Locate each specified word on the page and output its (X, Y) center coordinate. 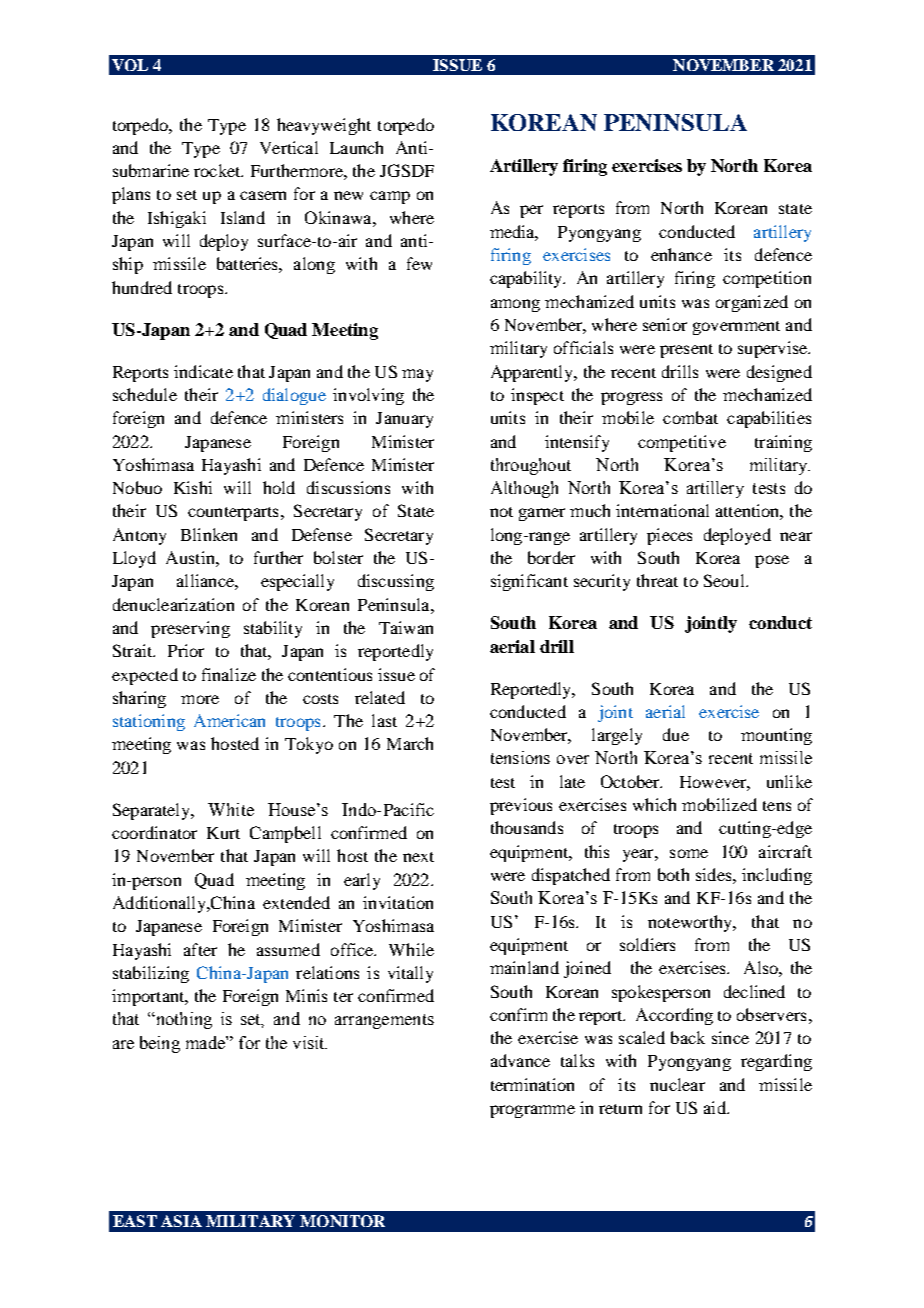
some (689, 853)
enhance (681, 254)
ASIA (181, 1221)
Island (243, 217)
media (514, 232)
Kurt (223, 833)
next (418, 857)
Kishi (193, 487)
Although (524, 489)
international (662, 510)
